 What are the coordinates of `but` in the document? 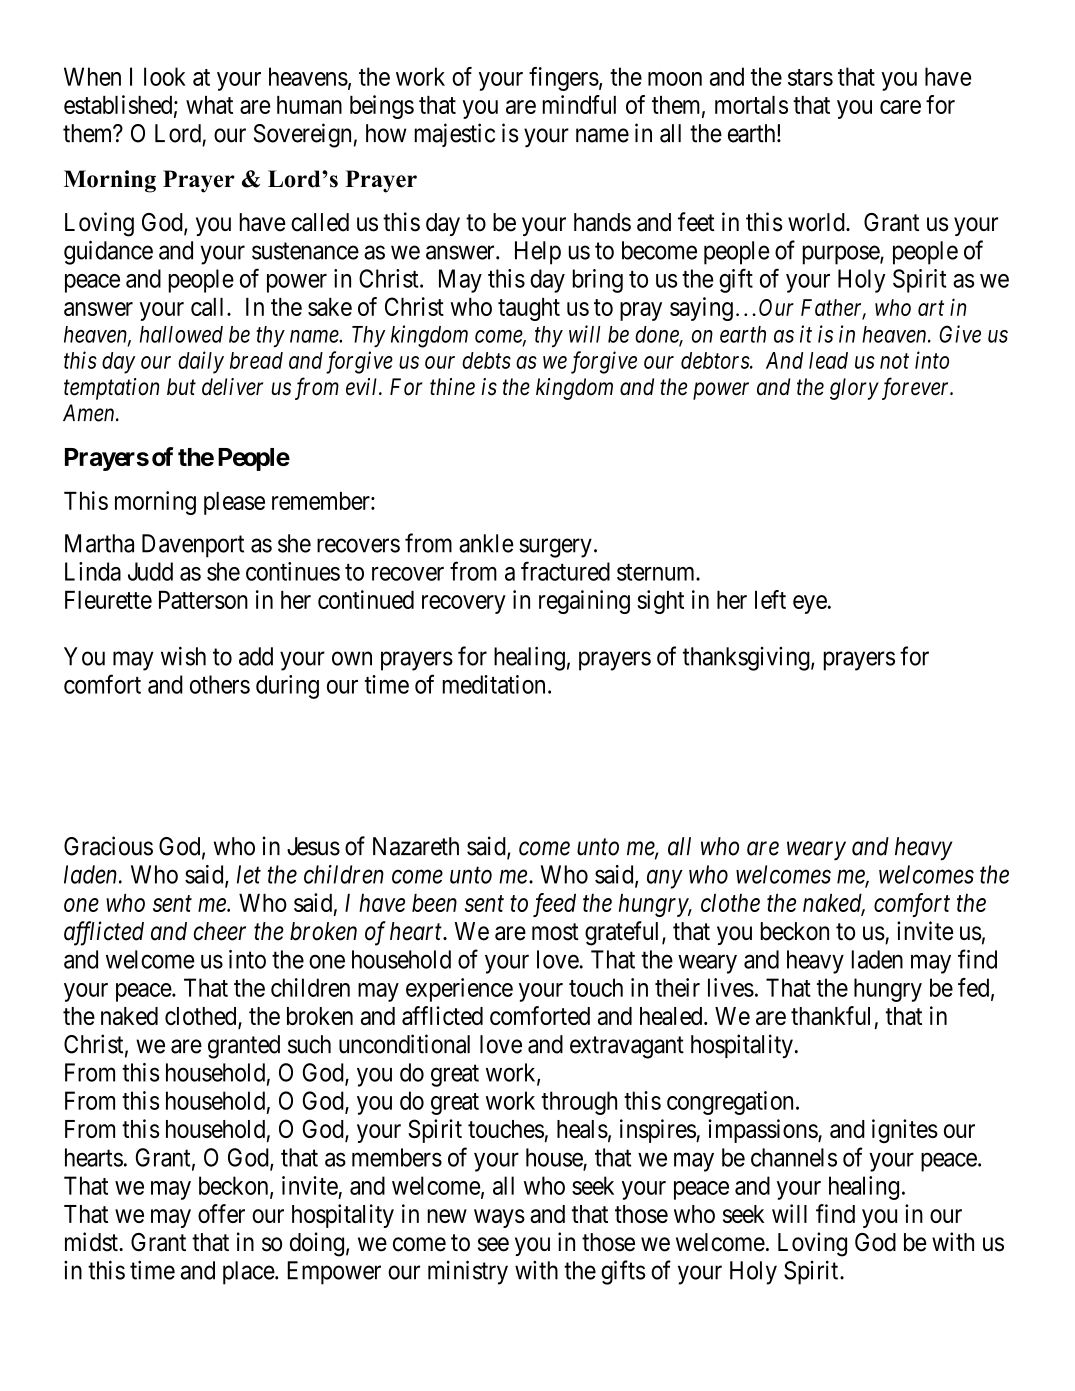 It's located at (181, 386).
